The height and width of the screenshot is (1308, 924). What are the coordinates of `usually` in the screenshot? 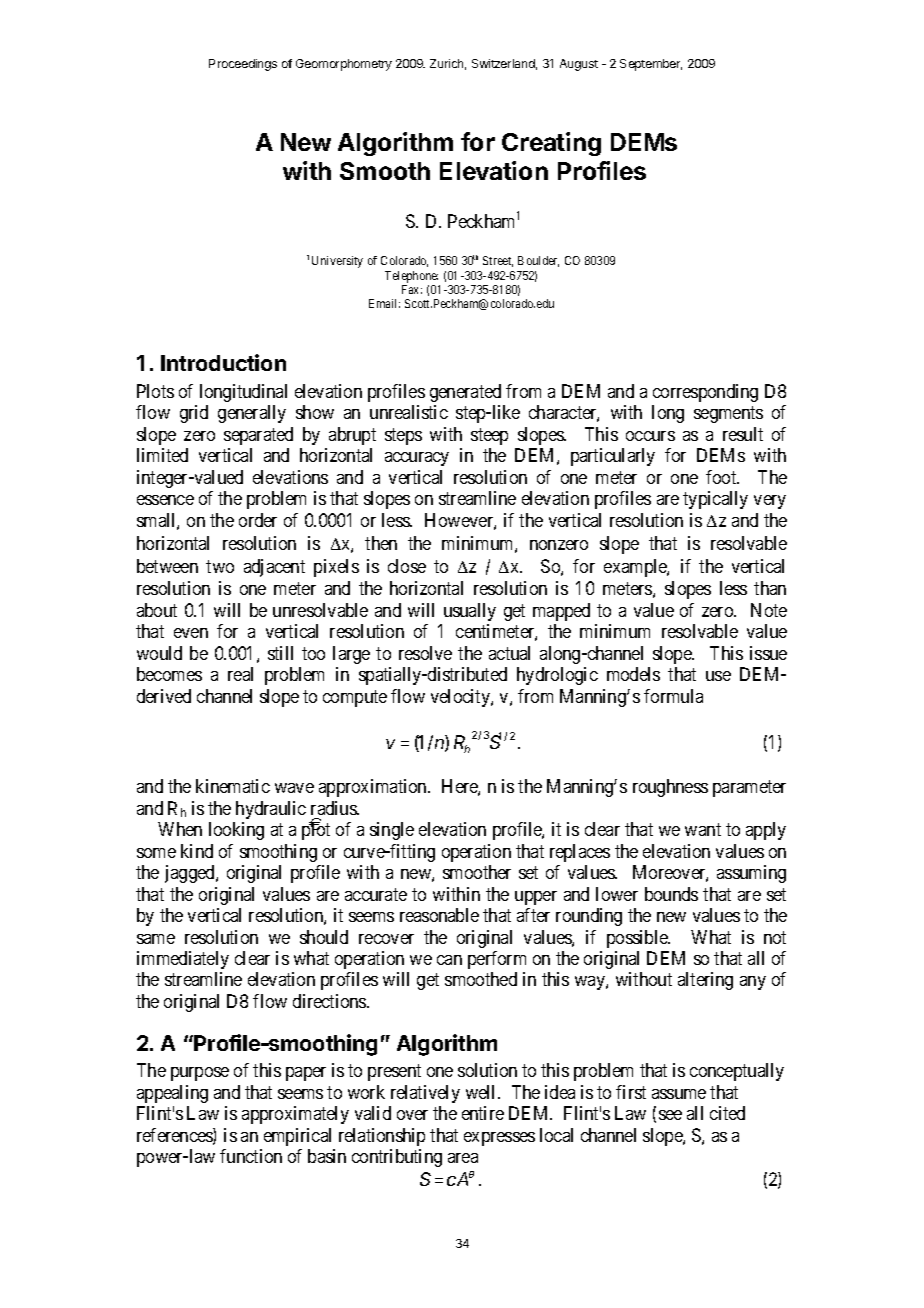 It's located at (470, 612).
